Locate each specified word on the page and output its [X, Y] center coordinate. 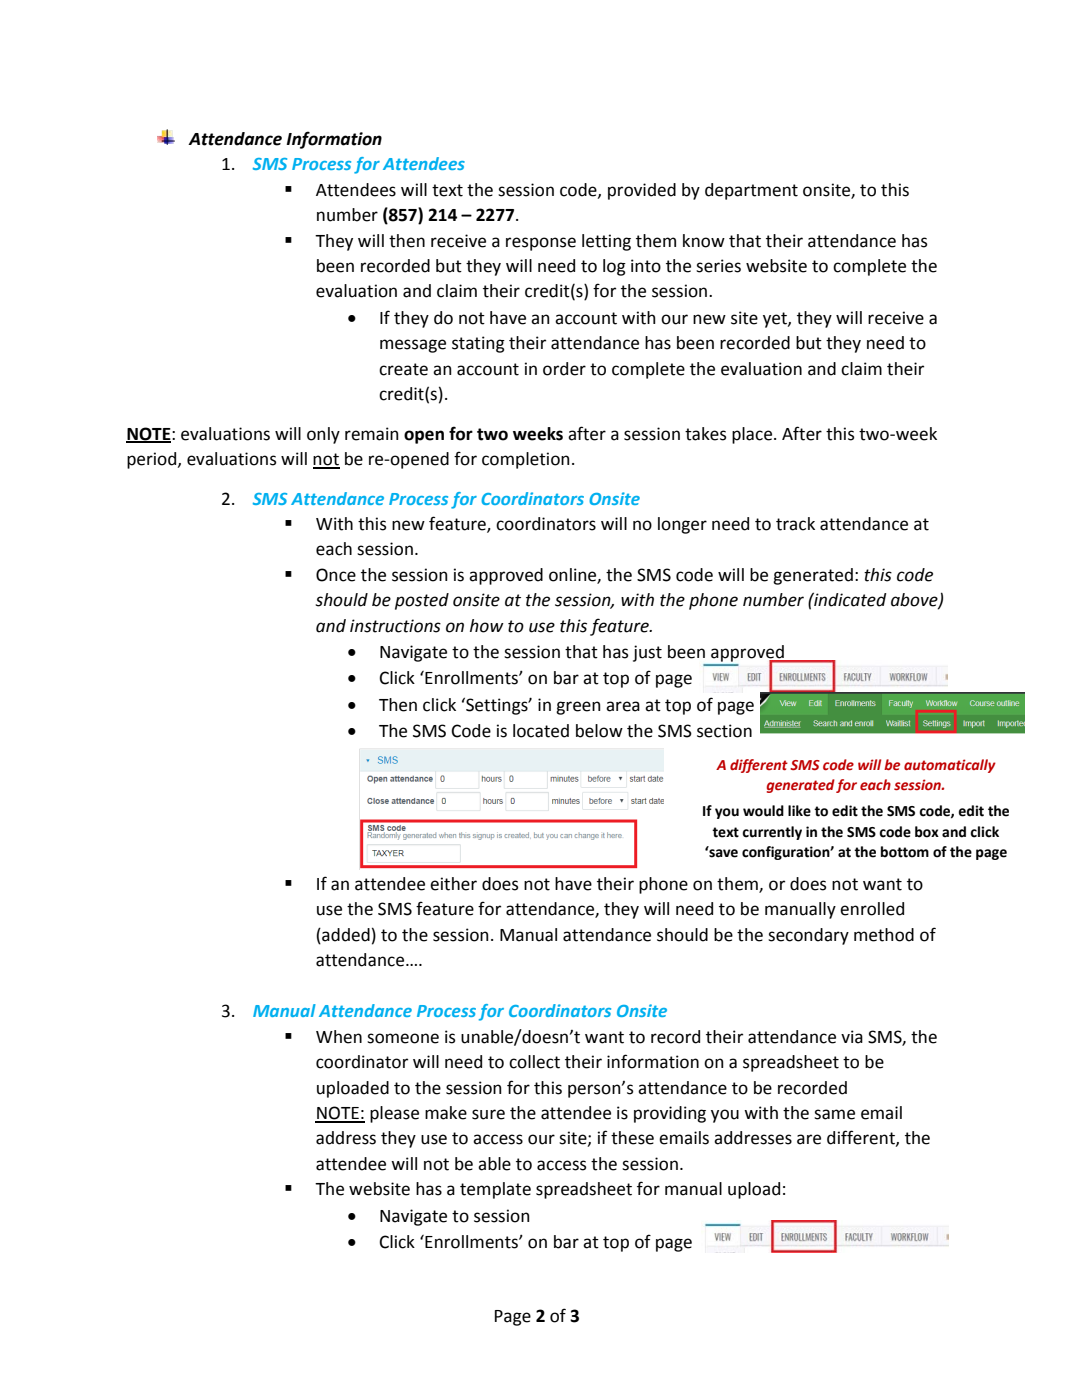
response [541, 244]
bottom [905, 852]
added [345, 936]
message [413, 346]
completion [526, 460]
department [751, 191]
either [453, 884]
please [394, 1114]
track [795, 524]
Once [336, 575]
